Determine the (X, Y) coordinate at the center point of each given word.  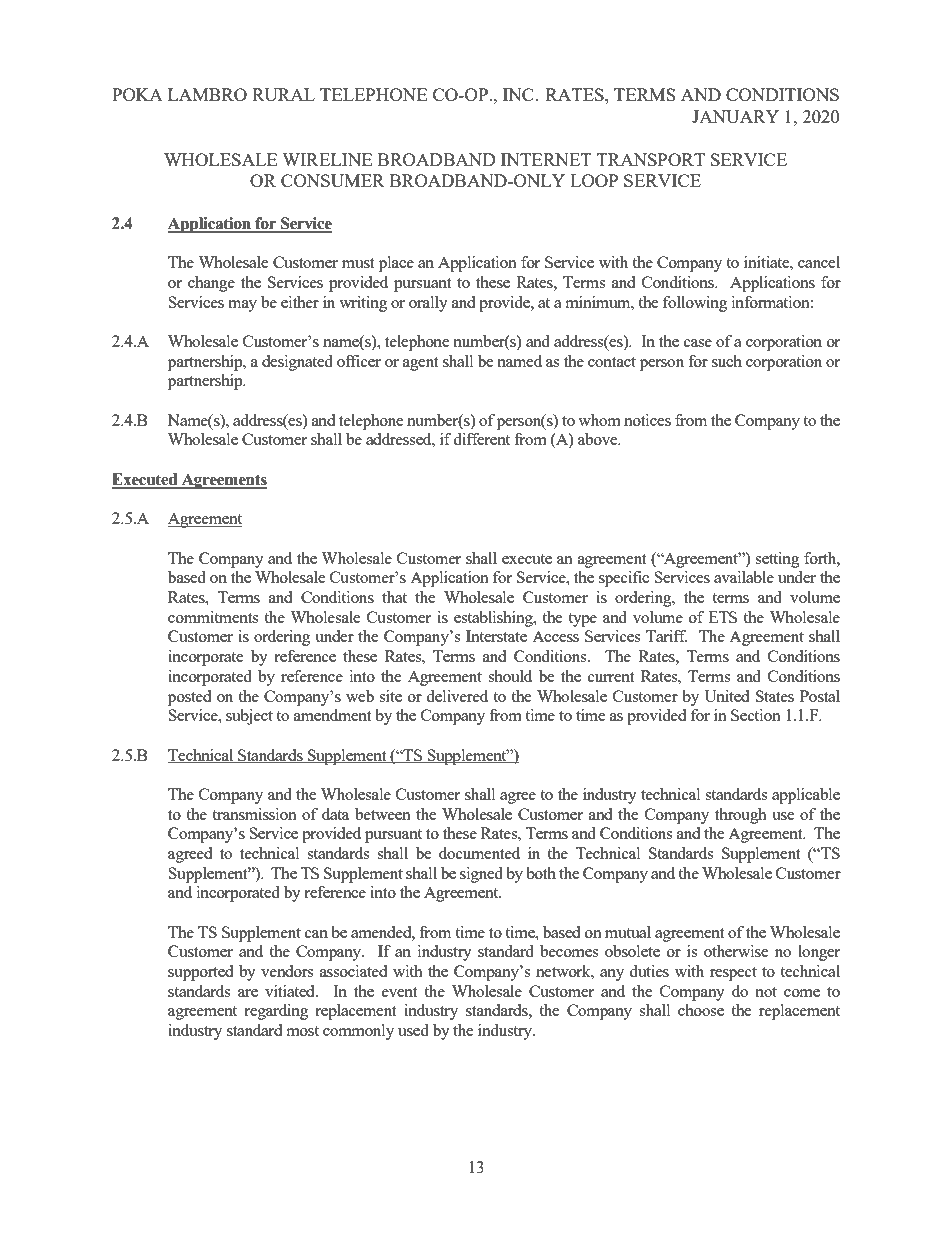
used (413, 1030)
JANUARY (735, 116)
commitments (213, 617)
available (744, 577)
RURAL (283, 94)
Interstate (496, 636)
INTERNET (546, 159)
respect (733, 974)
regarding (276, 1012)
